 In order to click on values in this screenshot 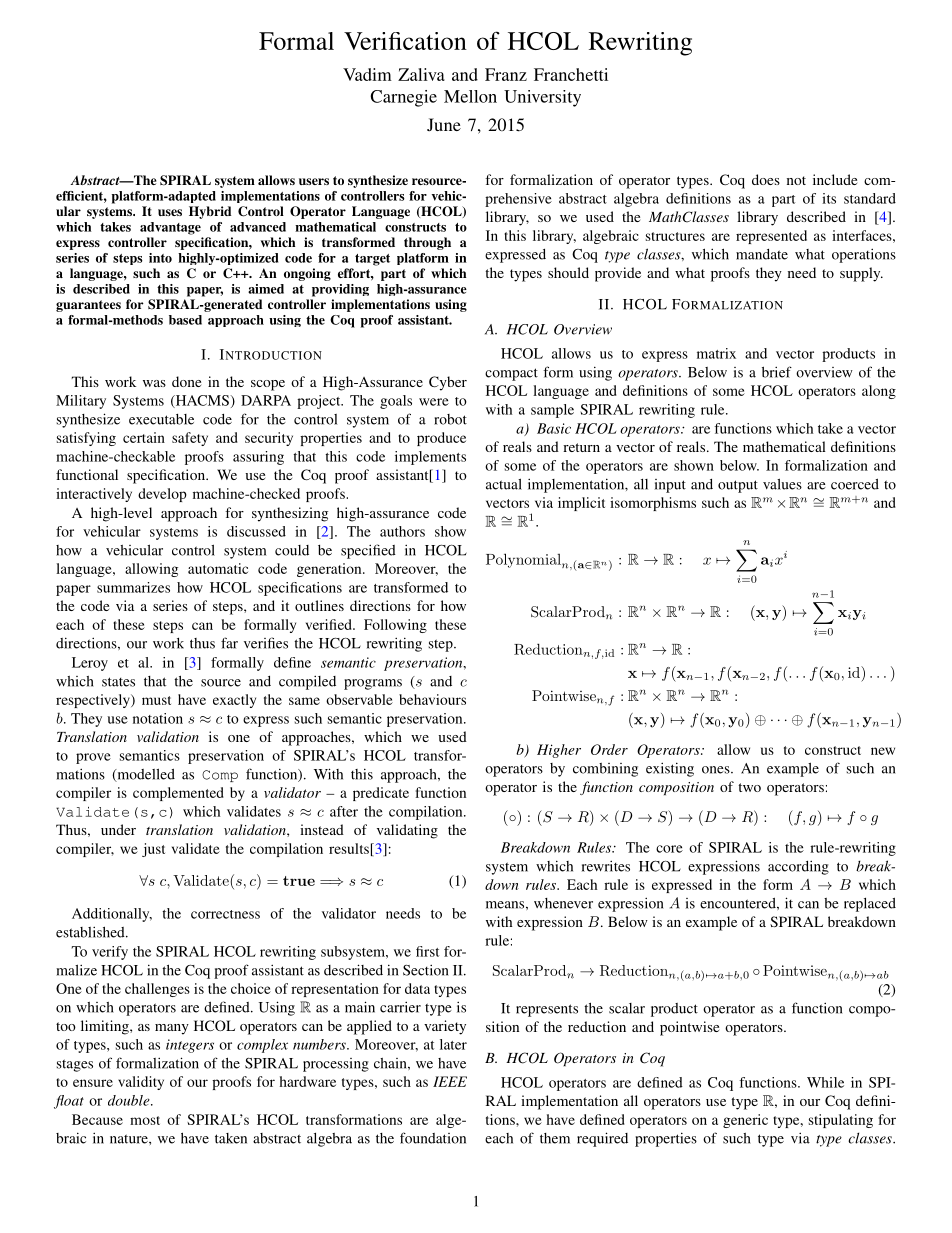, I will do `click(782, 484)`.
